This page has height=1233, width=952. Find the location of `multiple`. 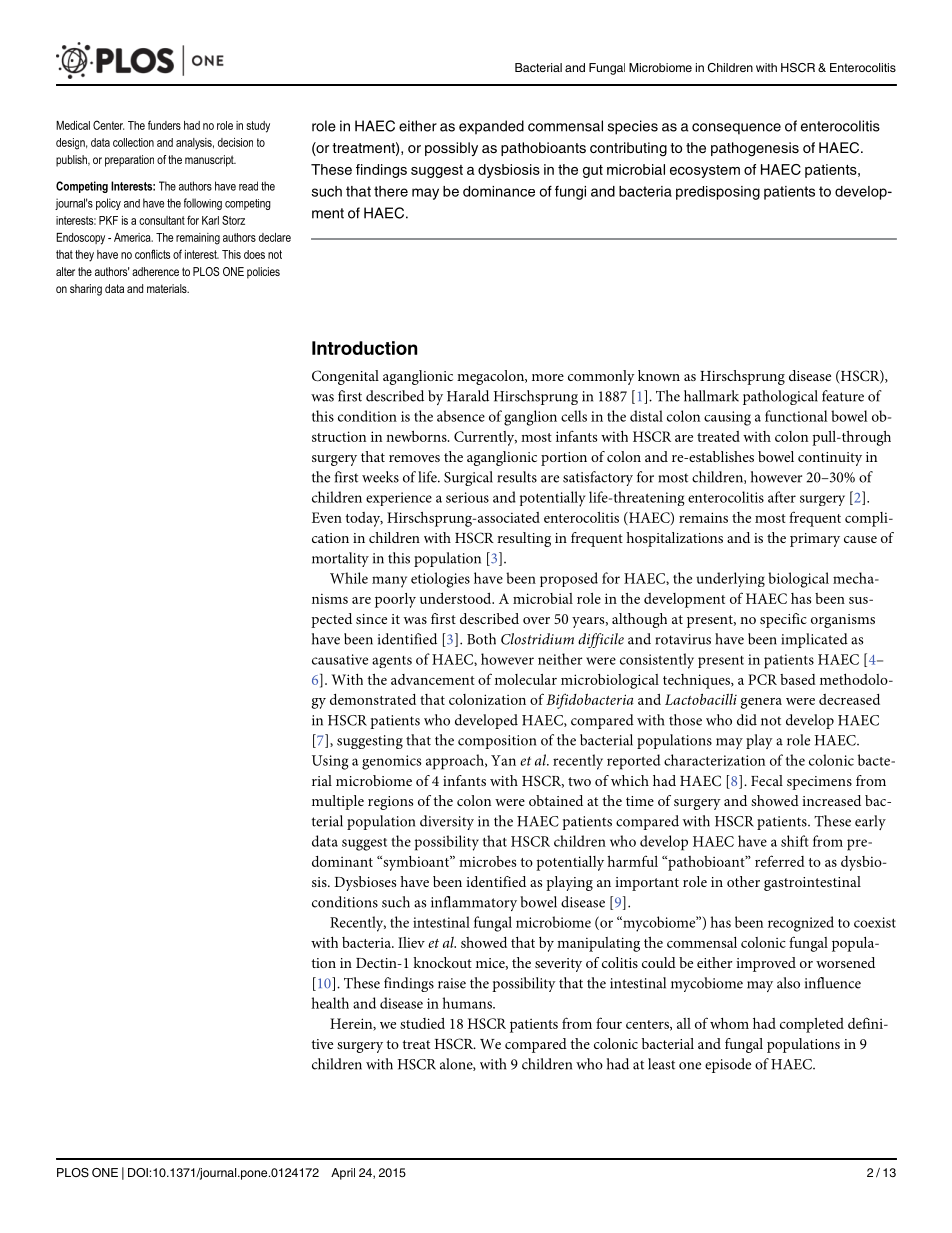

multiple is located at coordinates (338, 802).
